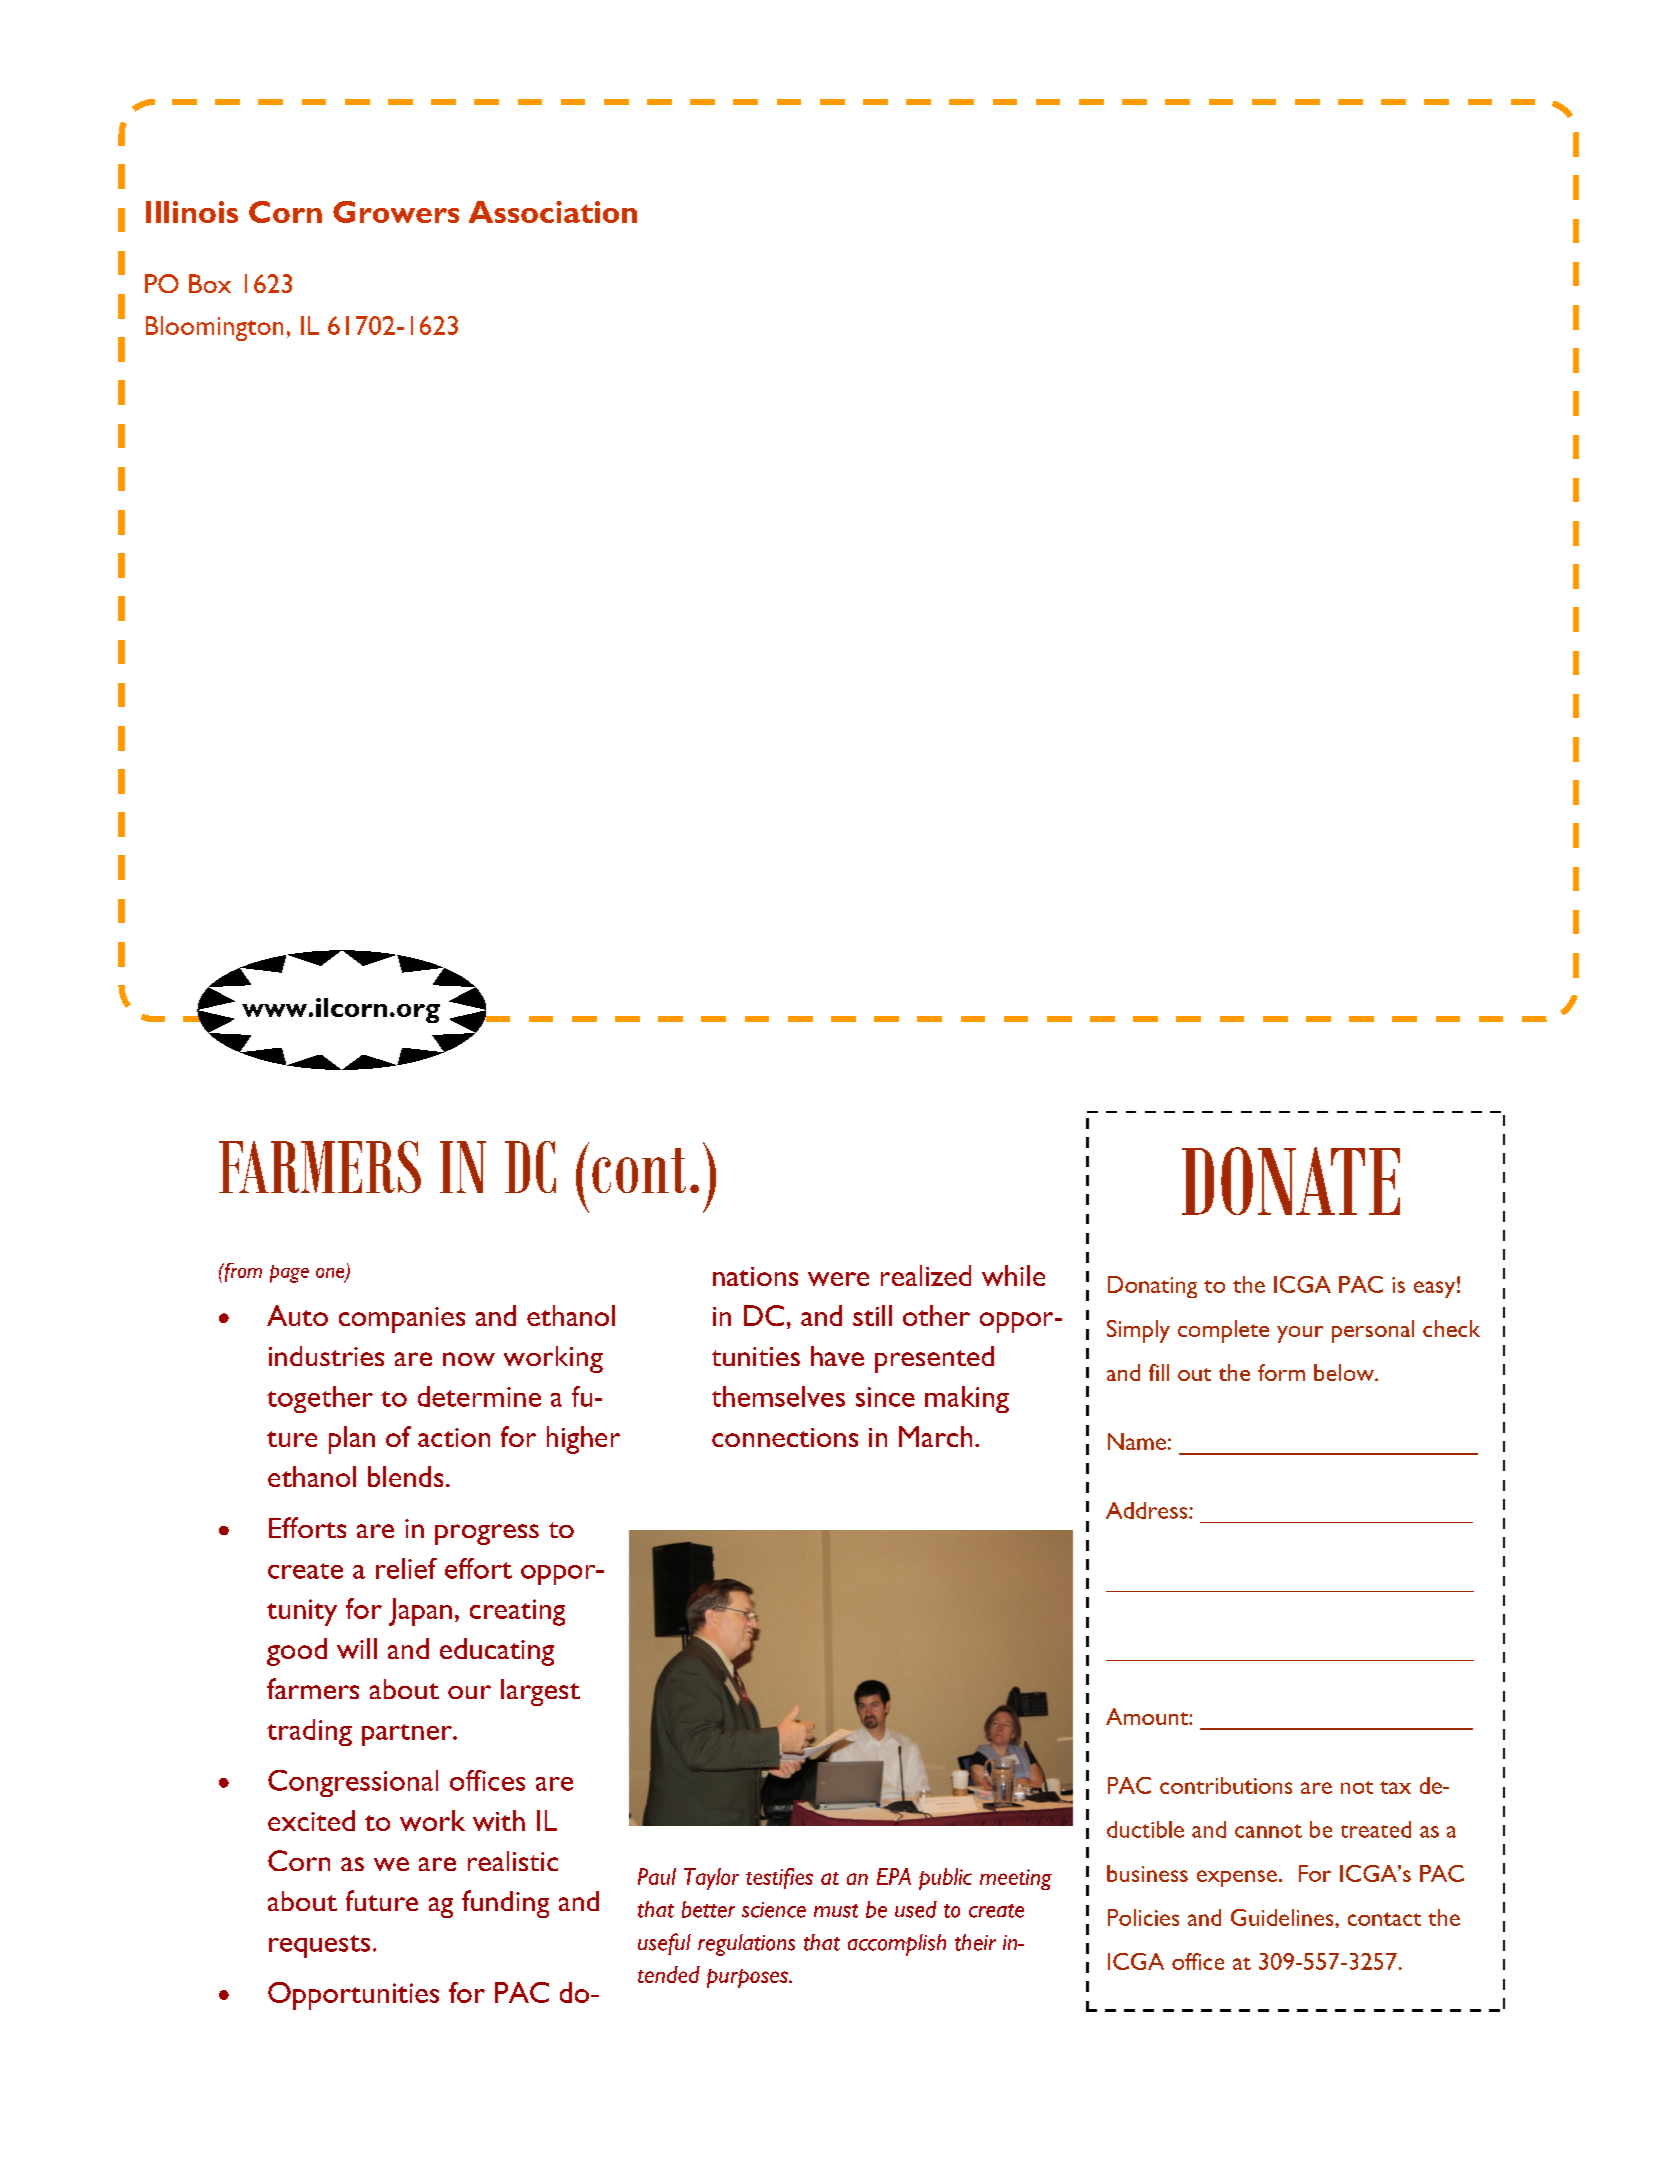 The image size is (1678, 2172). I want to click on Growers, so click(396, 212).
